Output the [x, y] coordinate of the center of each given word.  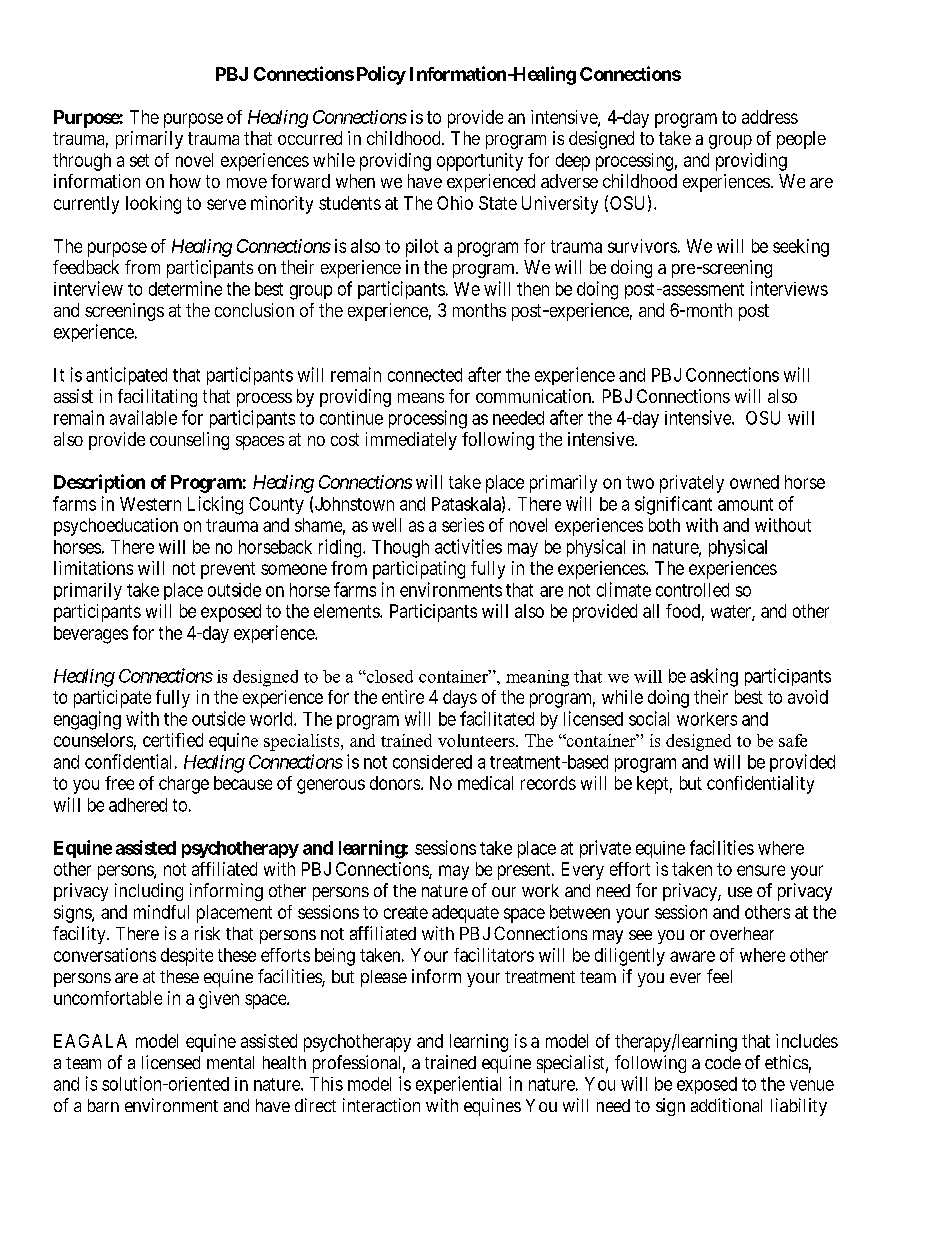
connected [425, 375]
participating [419, 570]
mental [230, 1062]
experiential [458, 1085]
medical [485, 783]
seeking [801, 248]
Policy [381, 75]
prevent [228, 570]
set [139, 160]
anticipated [126, 376]
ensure [761, 870]
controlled [692, 590]
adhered [138, 805]
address [770, 117]
